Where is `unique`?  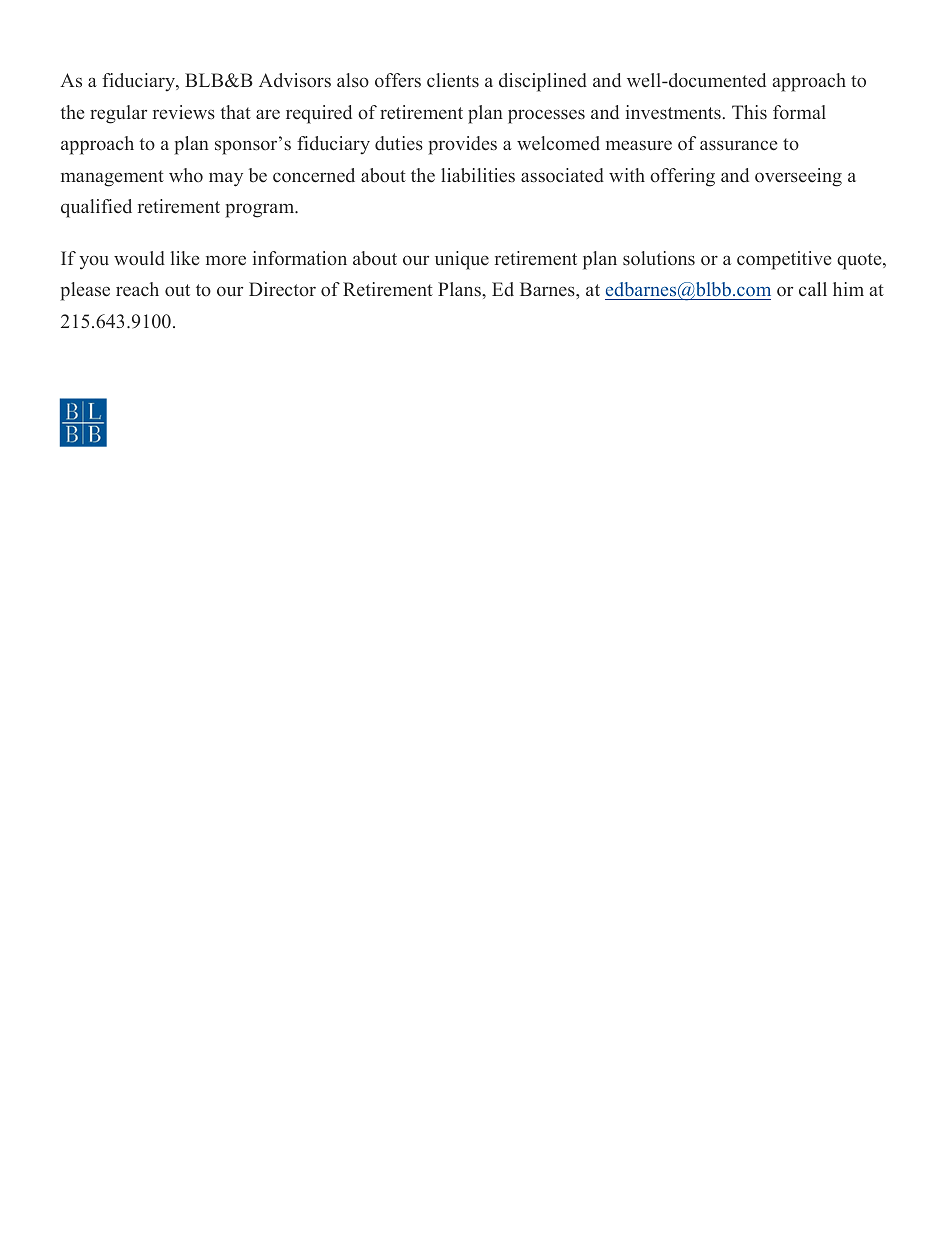
unique is located at coordinates (462, 260).
